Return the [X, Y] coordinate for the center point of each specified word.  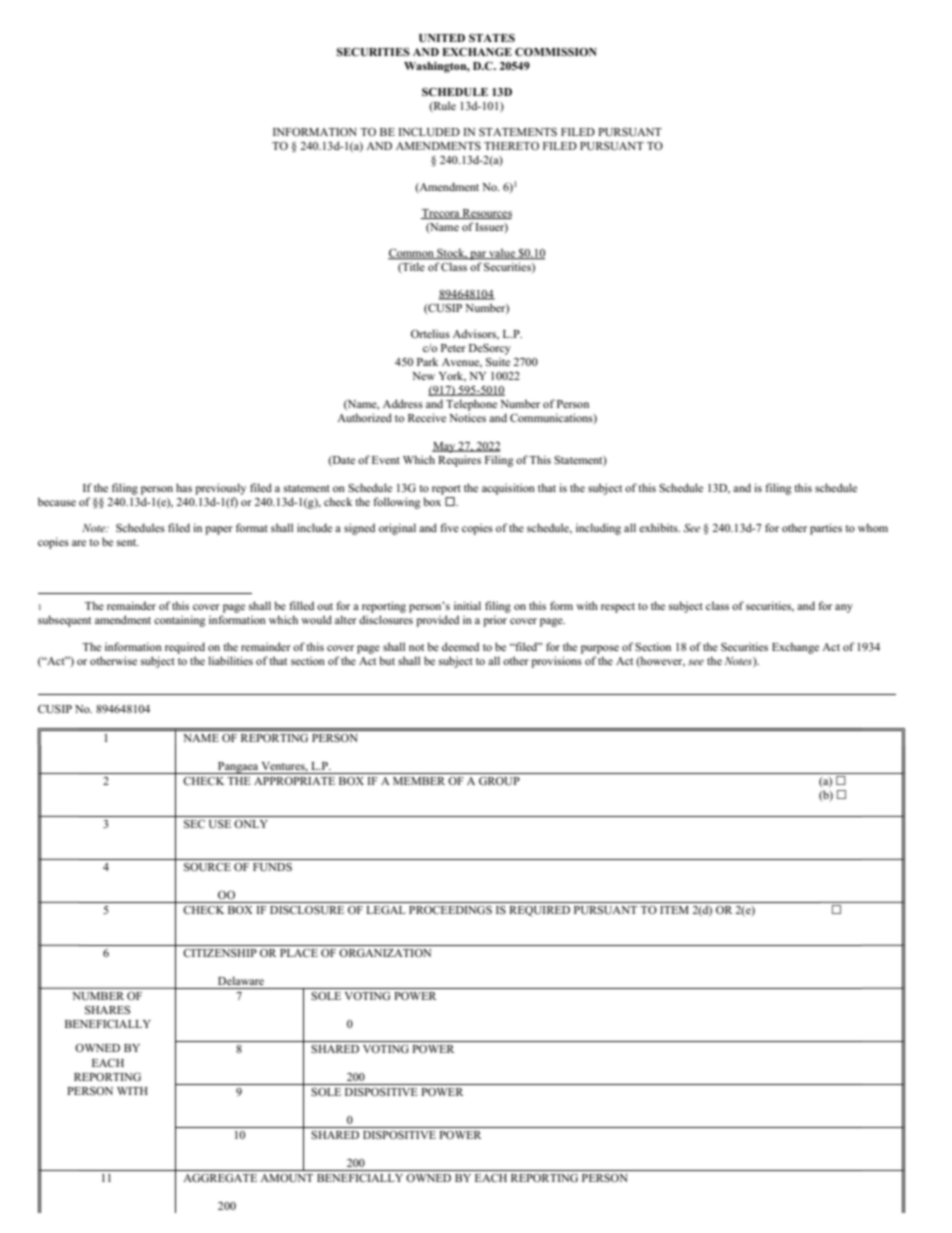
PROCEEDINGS [450, 909]
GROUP [499, 781]
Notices [467, 417]
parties [826, 529]
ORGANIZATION [385, 952]
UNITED [442, 38]
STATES [492, 37]
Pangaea [238, 768]
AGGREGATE [220, 1177]
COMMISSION [556, 52]
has [184, 487]
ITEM [674, 910]
